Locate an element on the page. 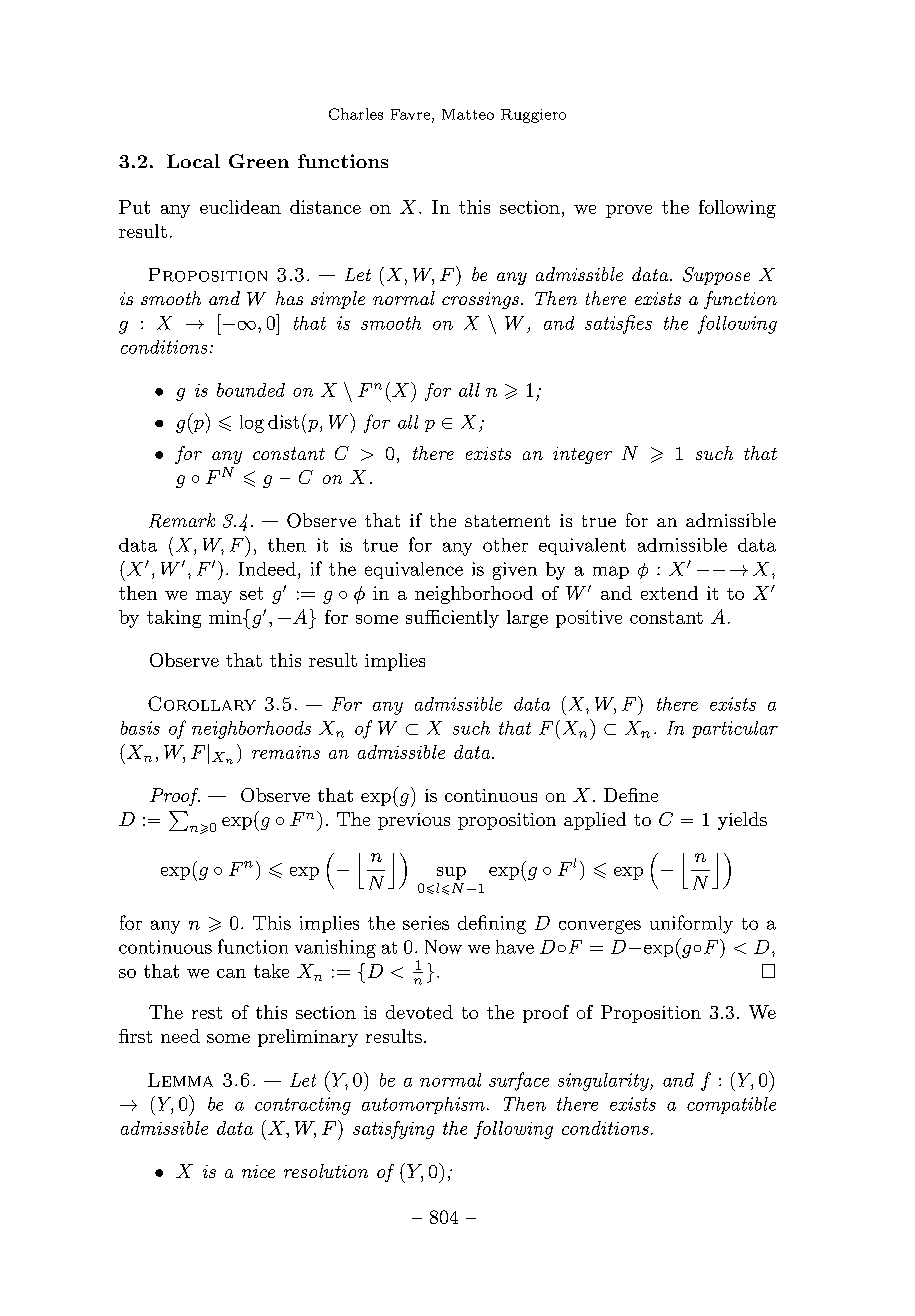 The height and width of the page is (1316, 915). nice is located at coordinates (258, 1171).
